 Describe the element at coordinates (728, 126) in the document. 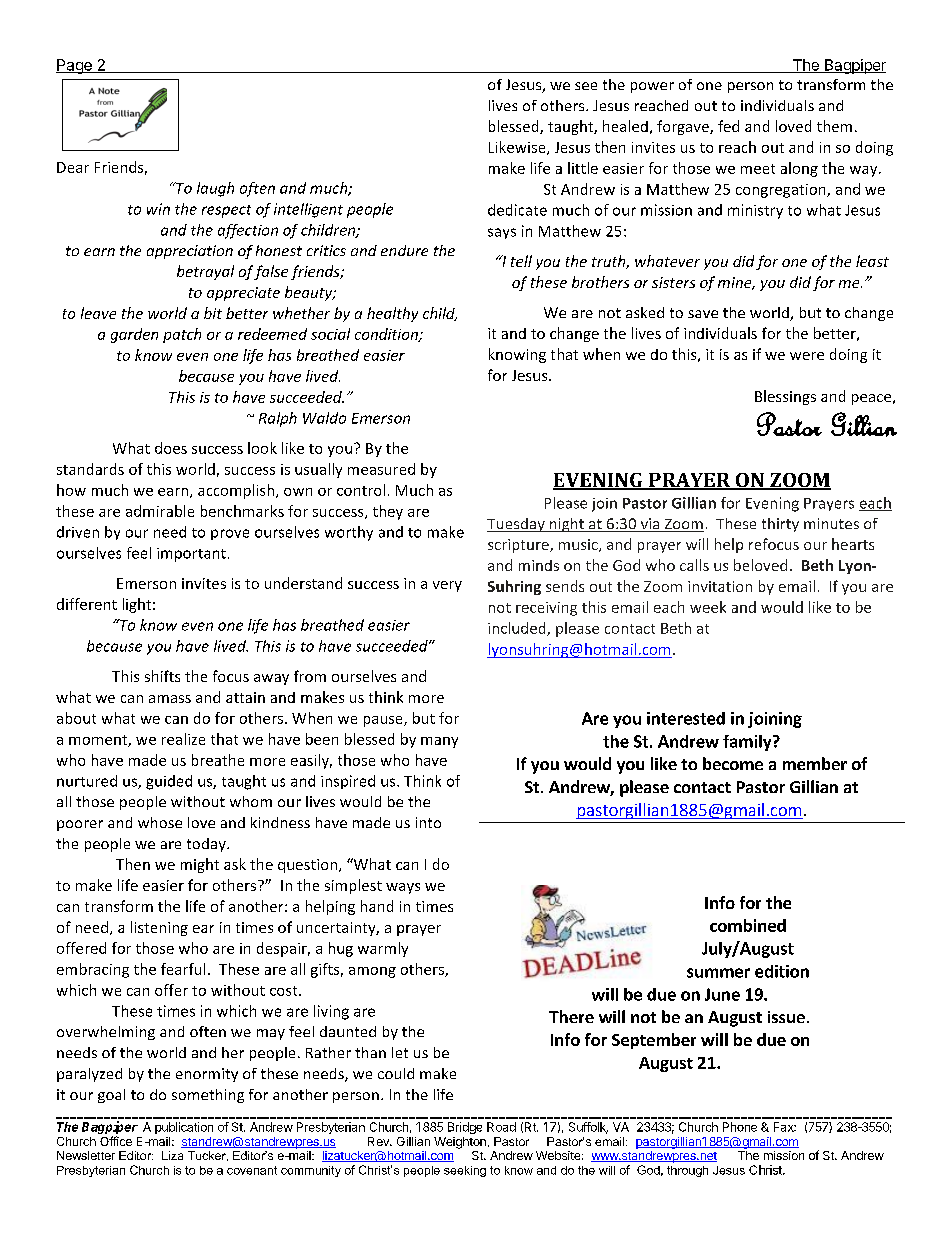

I see `fed` at that location.
